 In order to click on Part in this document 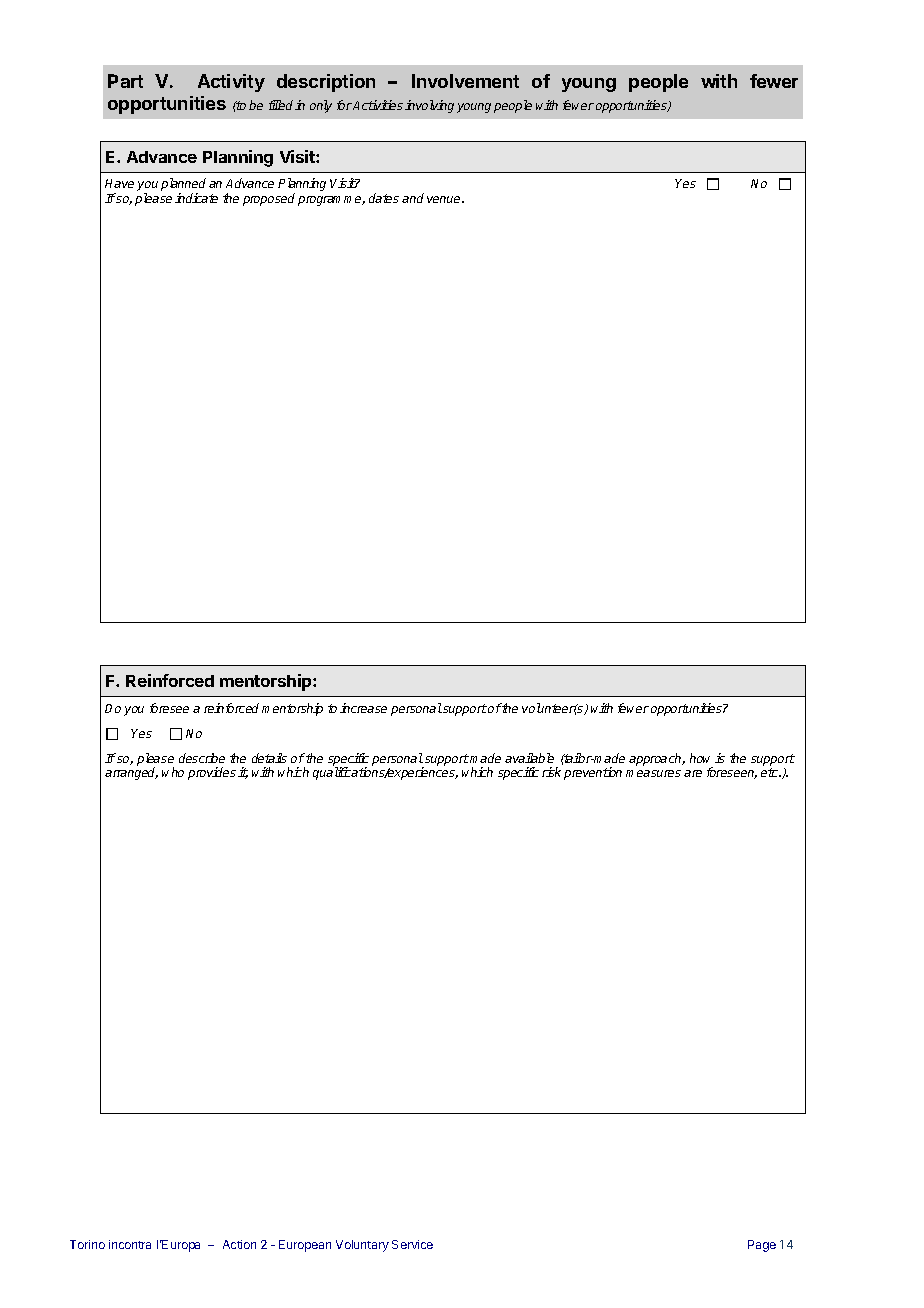, I will do `click(125, 81)`.
